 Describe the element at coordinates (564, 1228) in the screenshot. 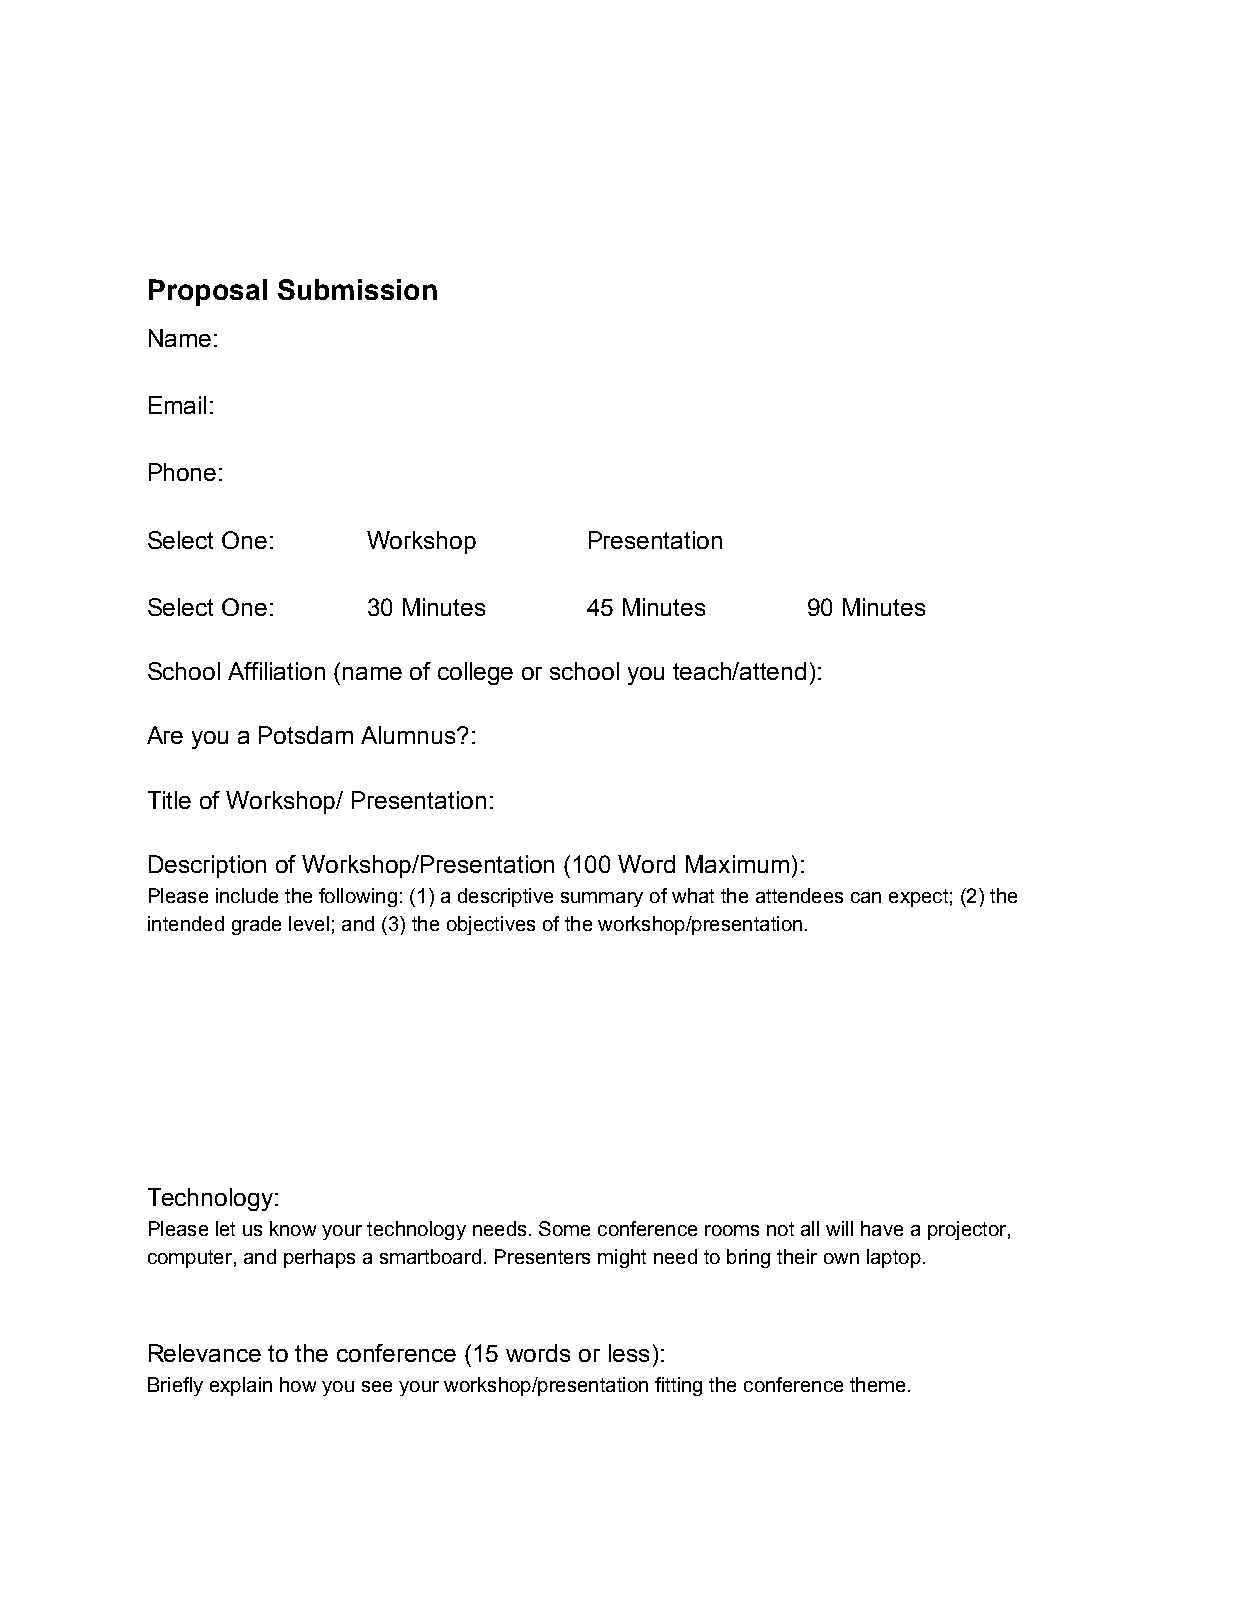

I see `Some` at that location.
